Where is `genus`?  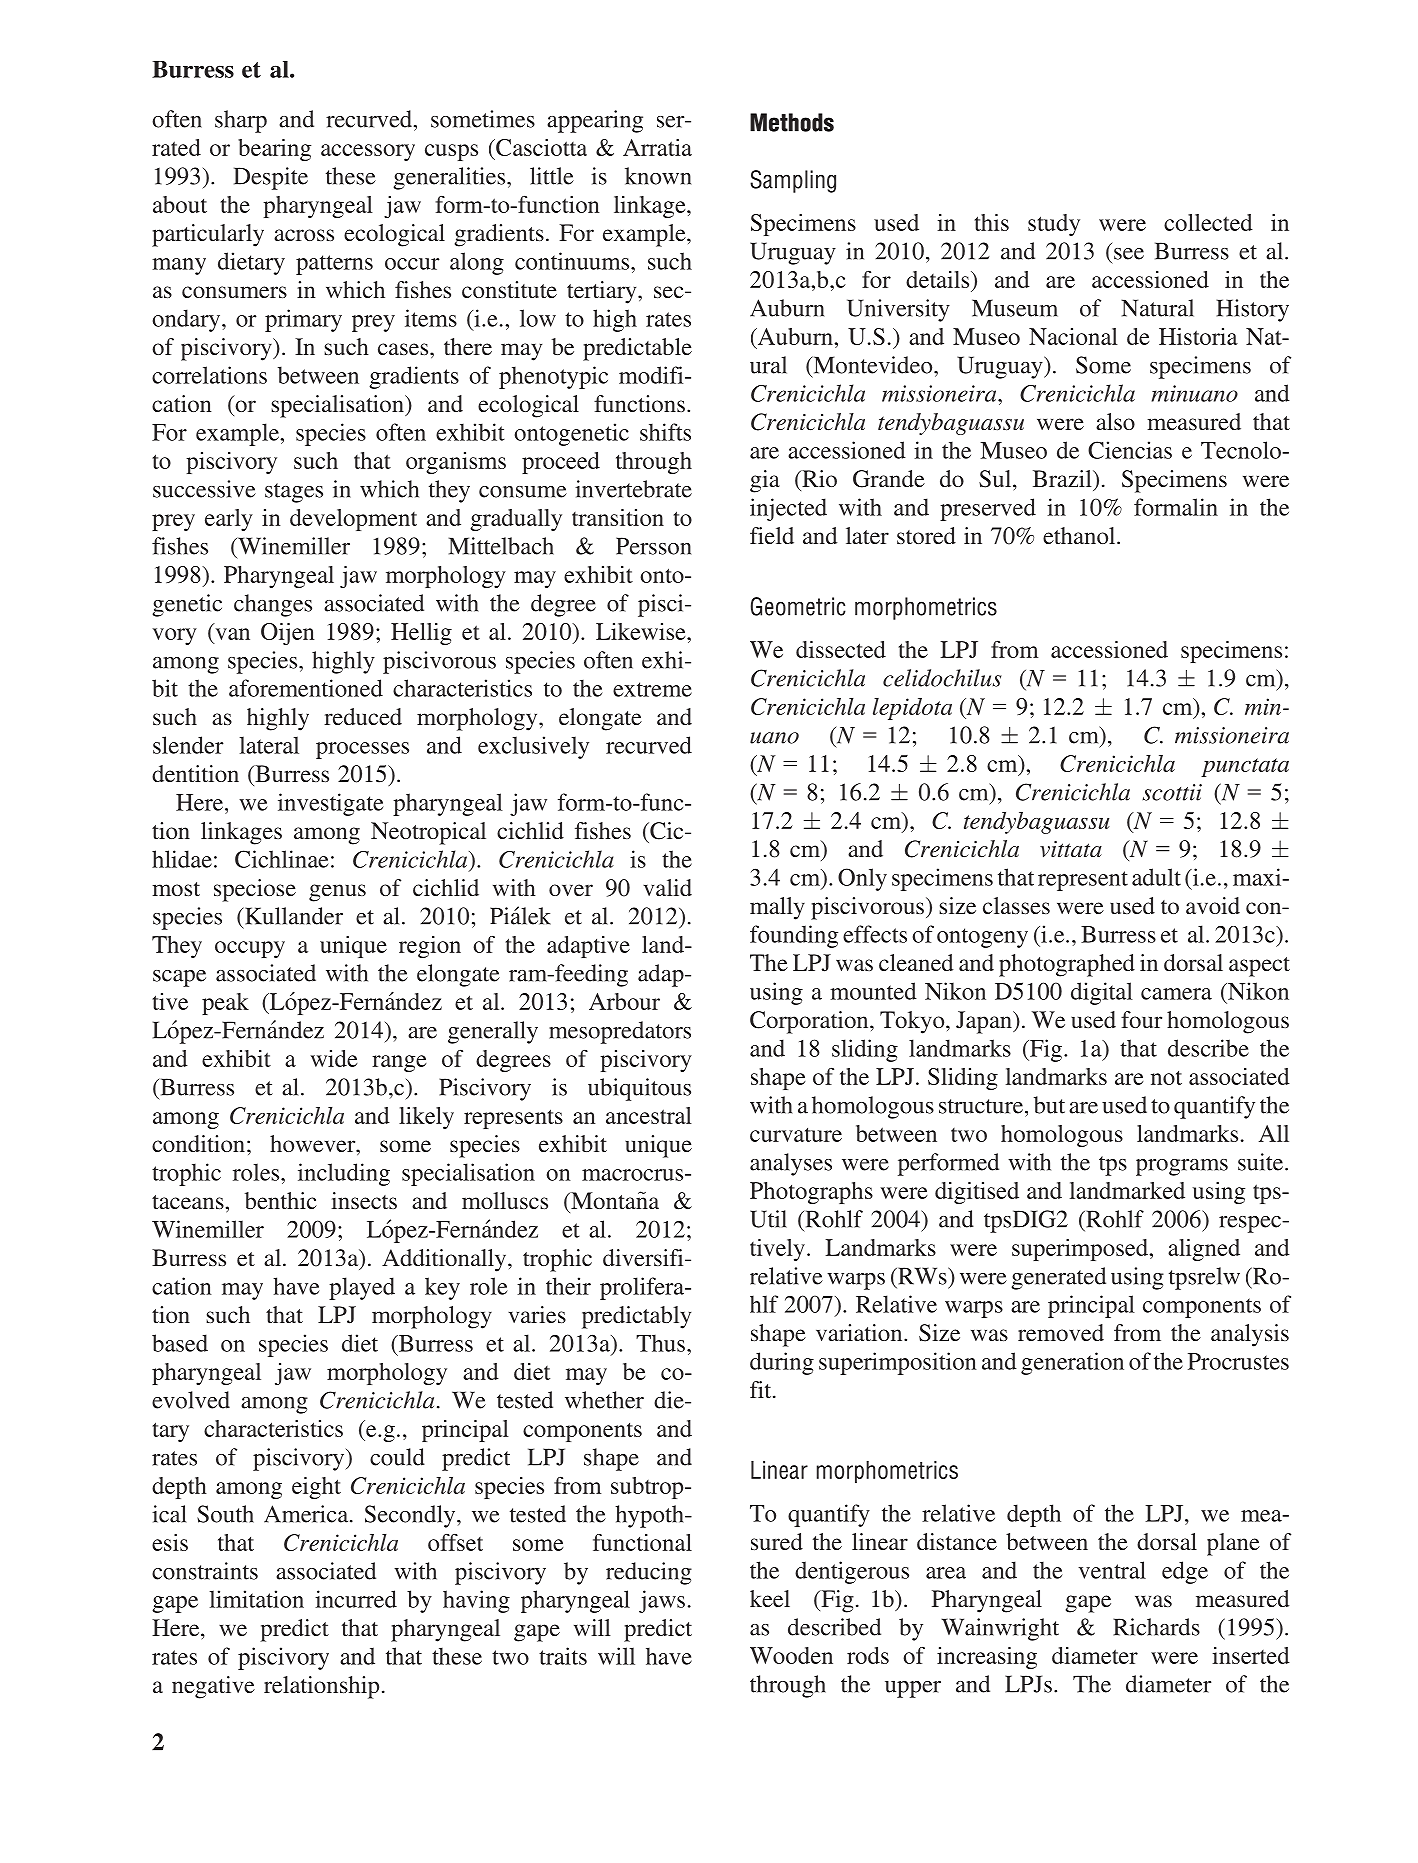
genus is located at coordinates (337, 893).
